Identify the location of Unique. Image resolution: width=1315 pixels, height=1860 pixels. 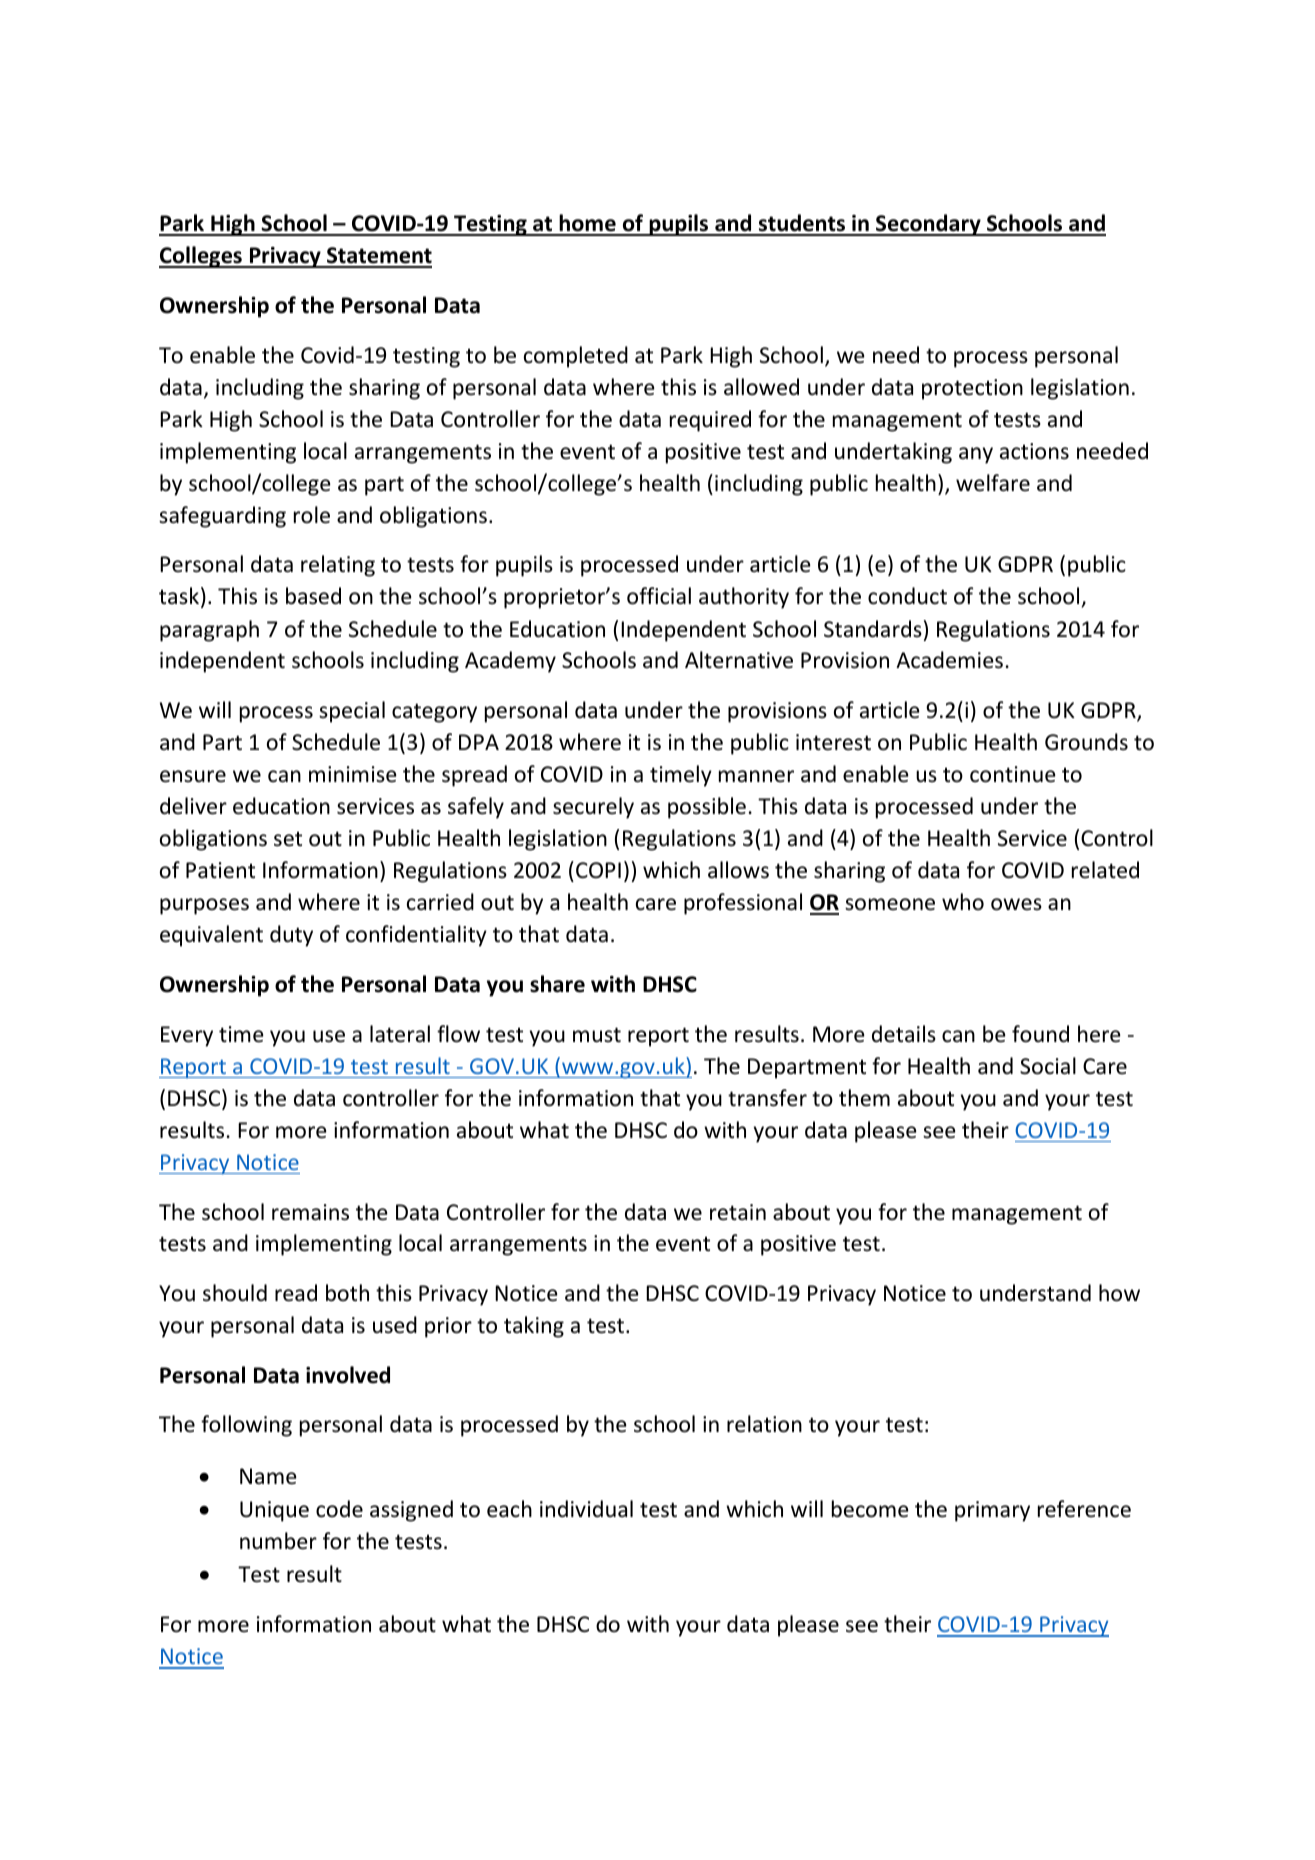
(274, 1511).
